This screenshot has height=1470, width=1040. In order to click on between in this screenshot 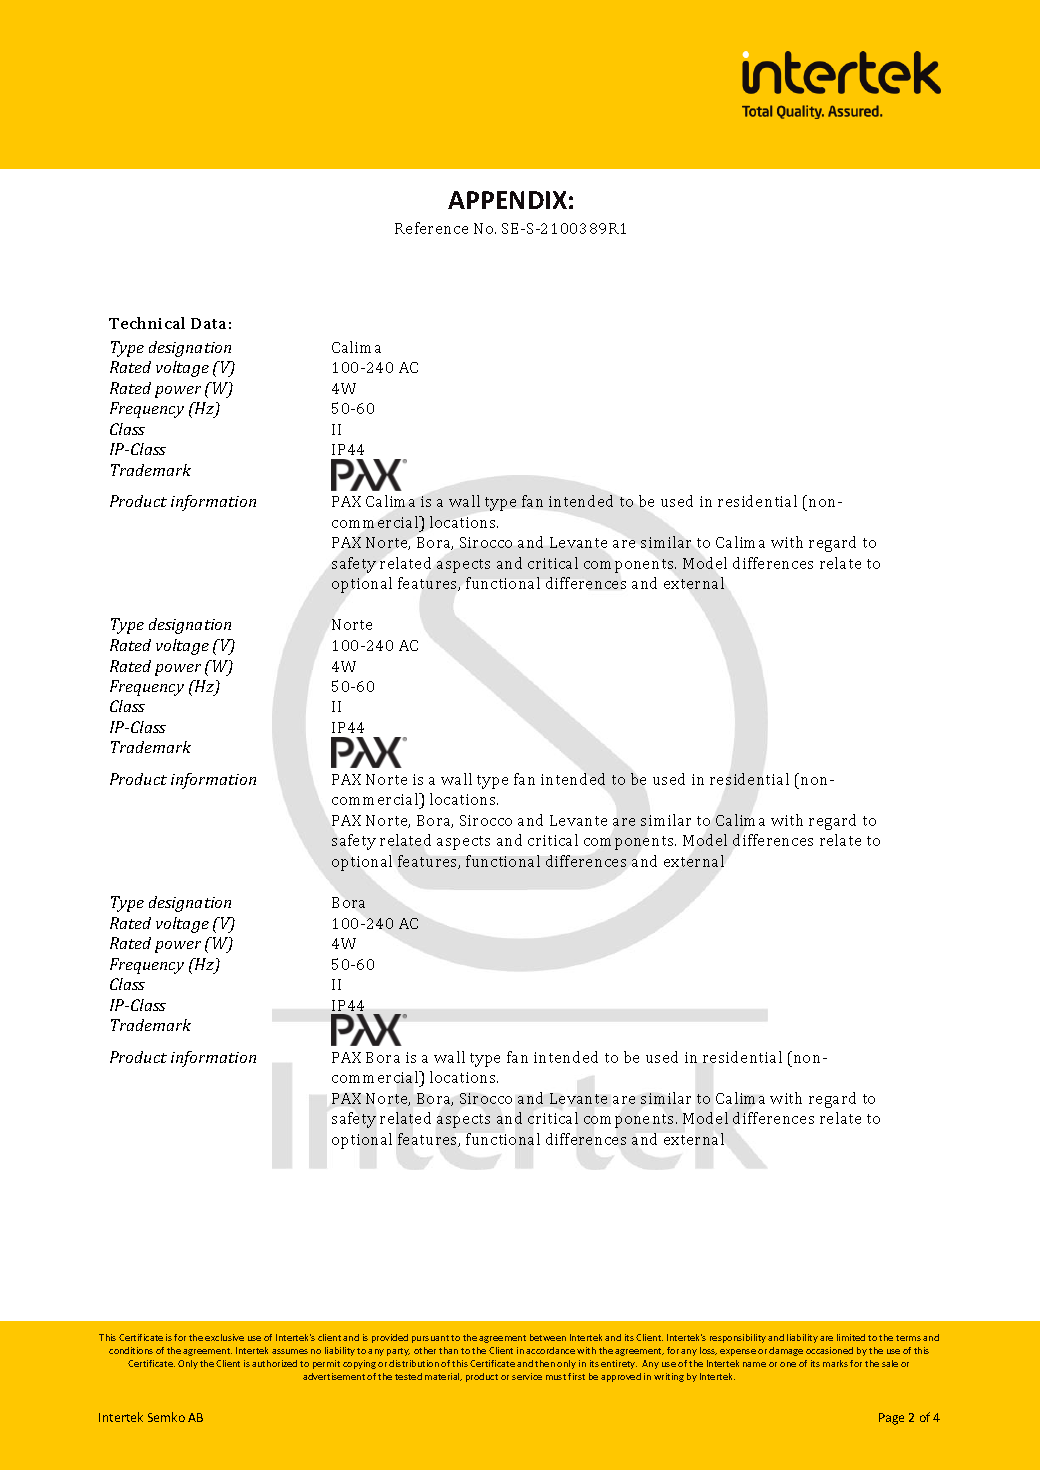, I will do `click(548, 1337)`.
